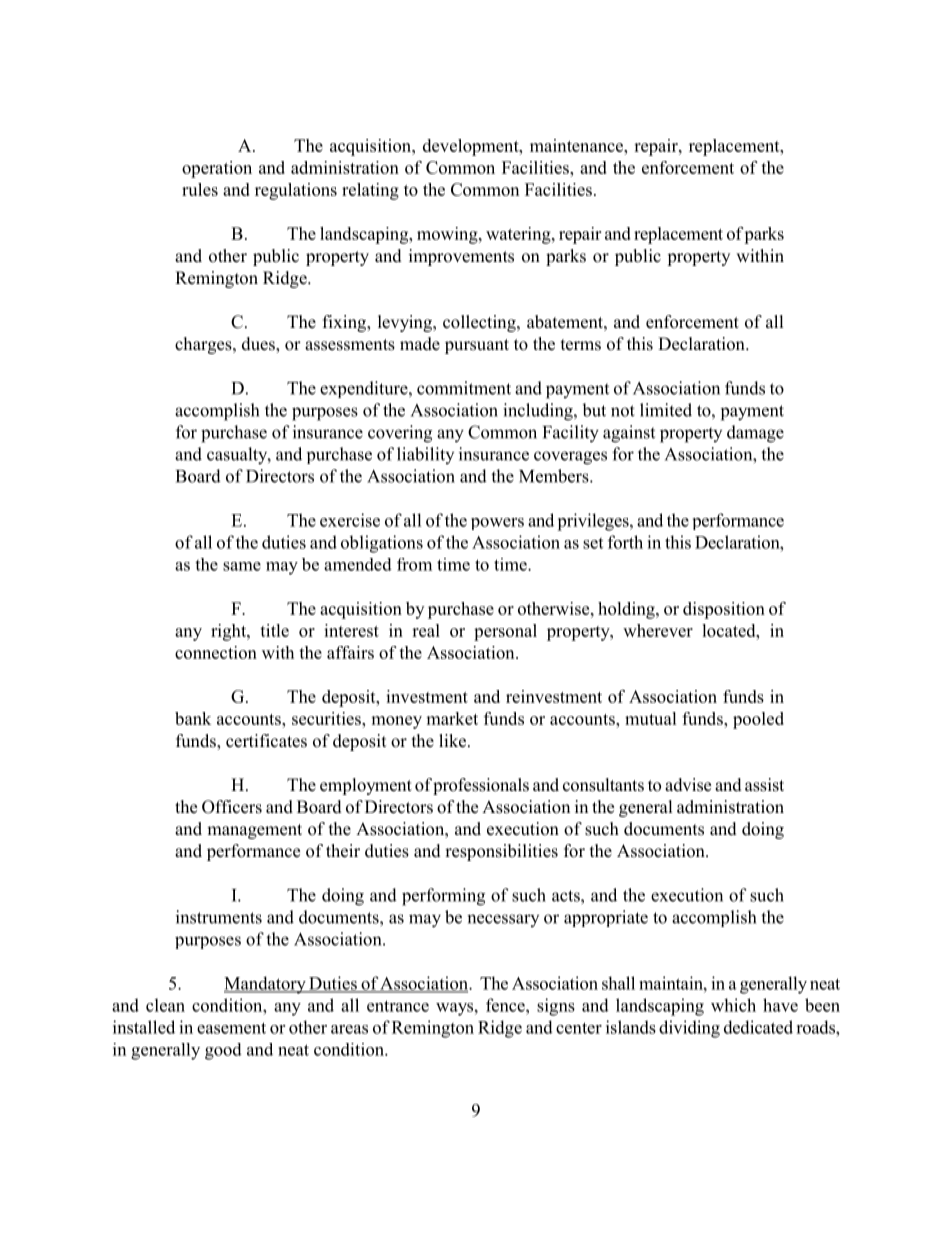 The image size is (952, 1233). What do you see at coordinates (231, 1028) in the page?
I see `easement` at bounding box center [231, 1028].
